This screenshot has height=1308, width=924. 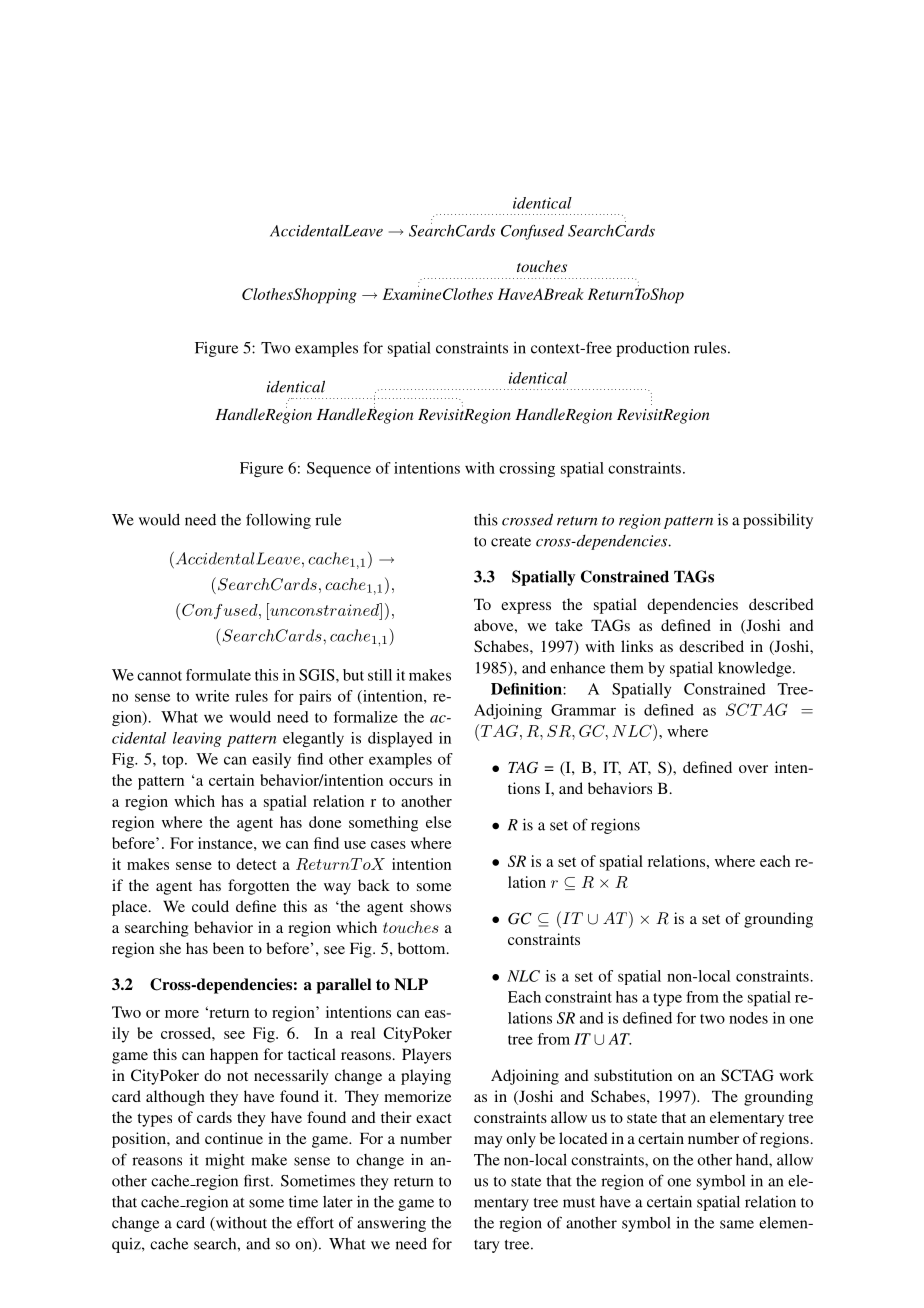 I want to click on top, so click(x=174, y=761).
